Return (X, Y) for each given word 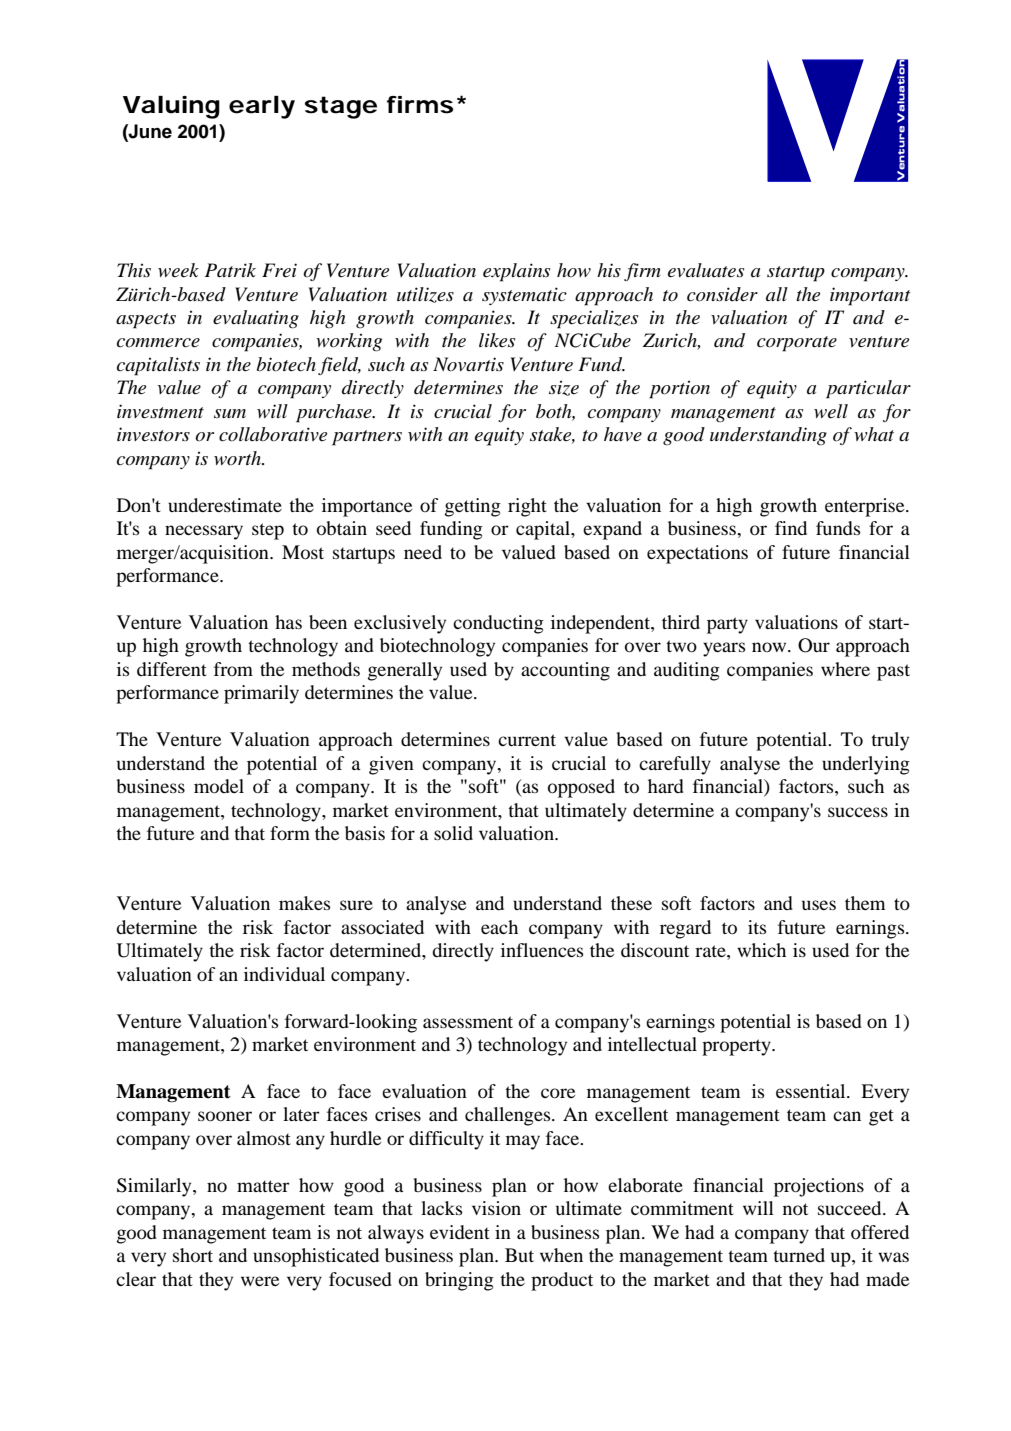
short (193, 1255)
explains (516, 272)
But (519, 1255)
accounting (565, 671)
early (262, 107)
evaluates (706, 270)
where (845, 669)
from (233, 669)
